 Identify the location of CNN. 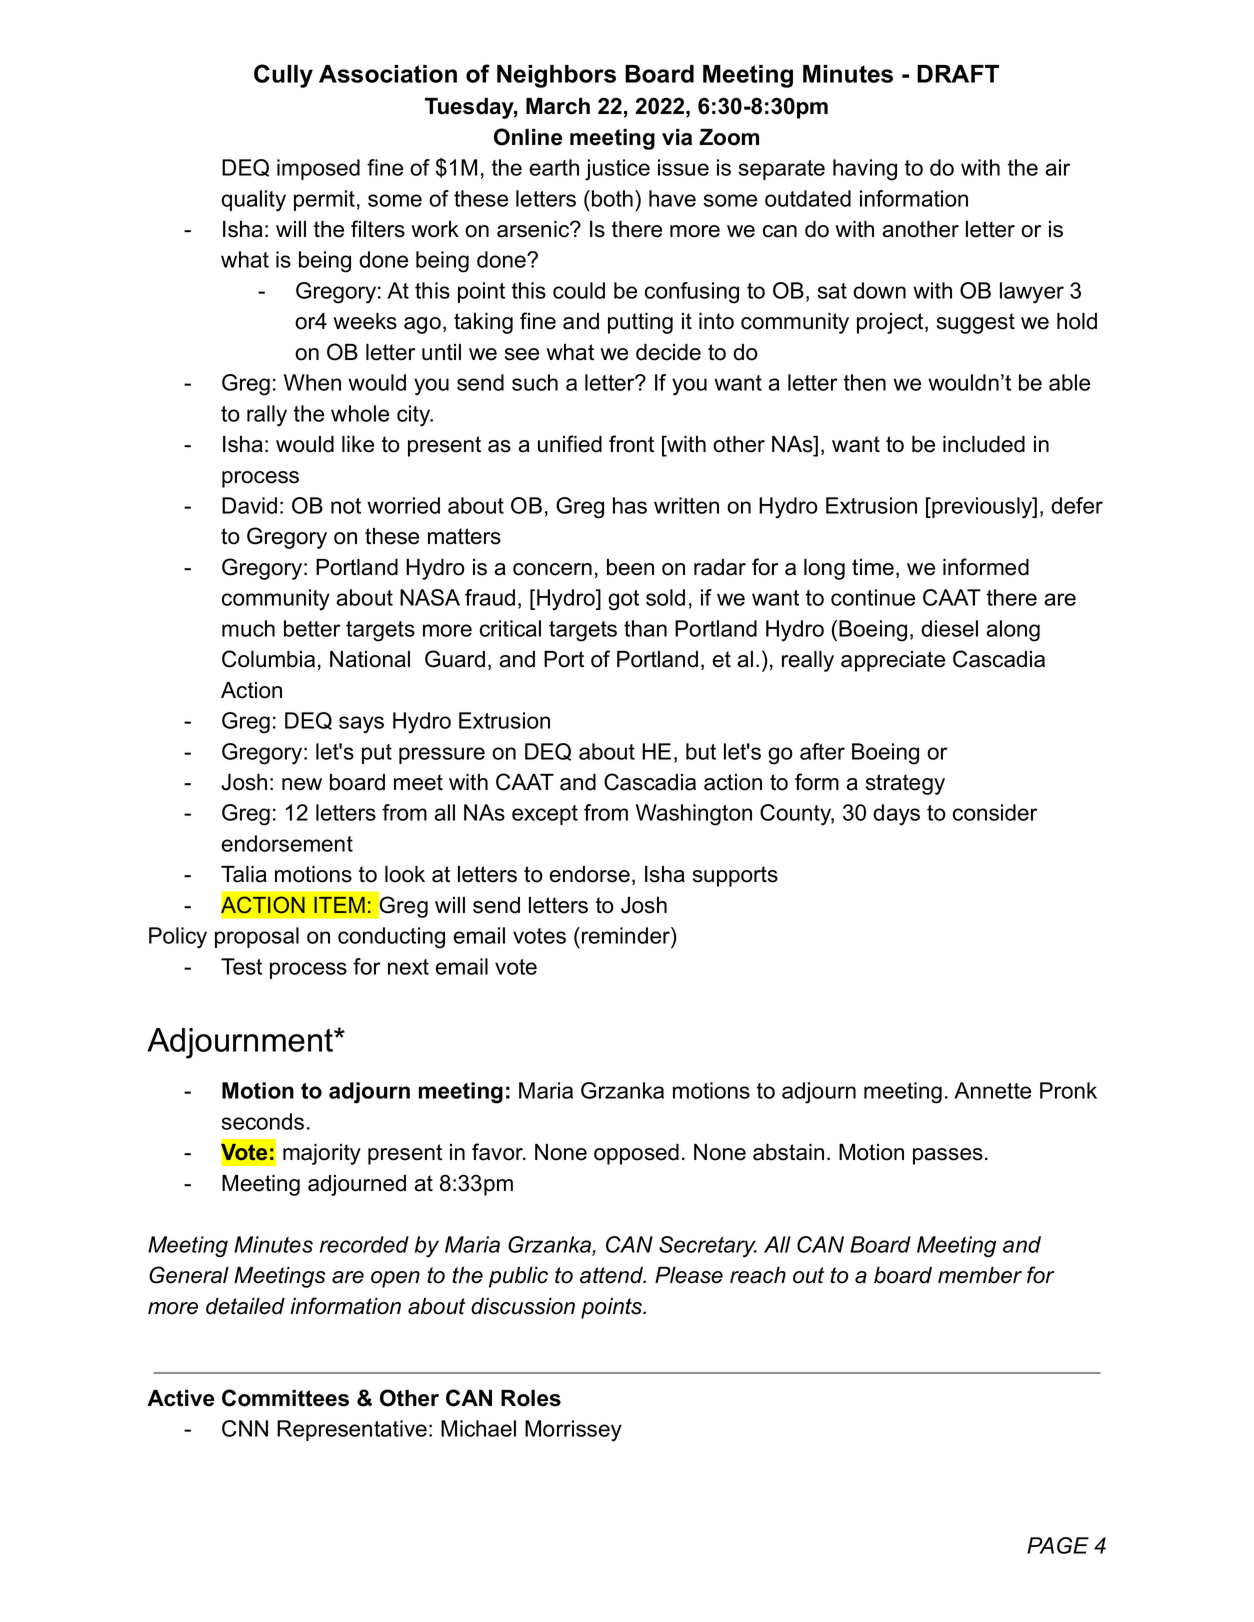
(245, 1428).
